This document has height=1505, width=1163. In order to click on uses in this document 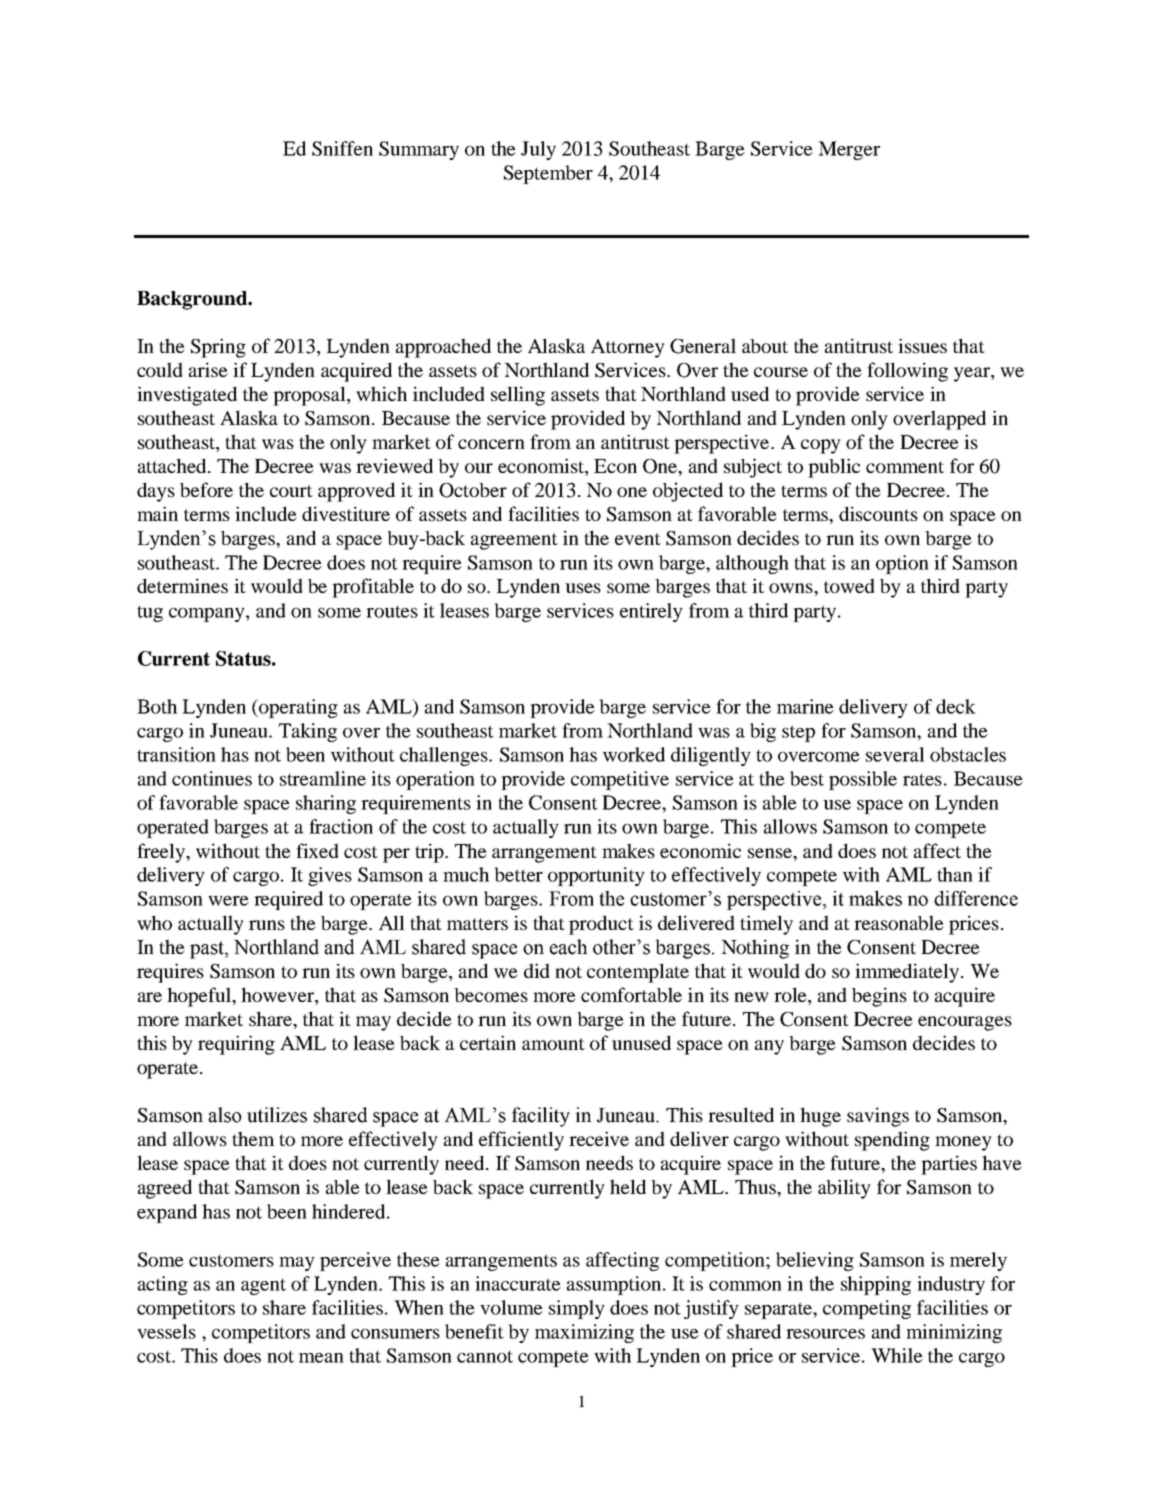, I will do `click(583, 588)`.
